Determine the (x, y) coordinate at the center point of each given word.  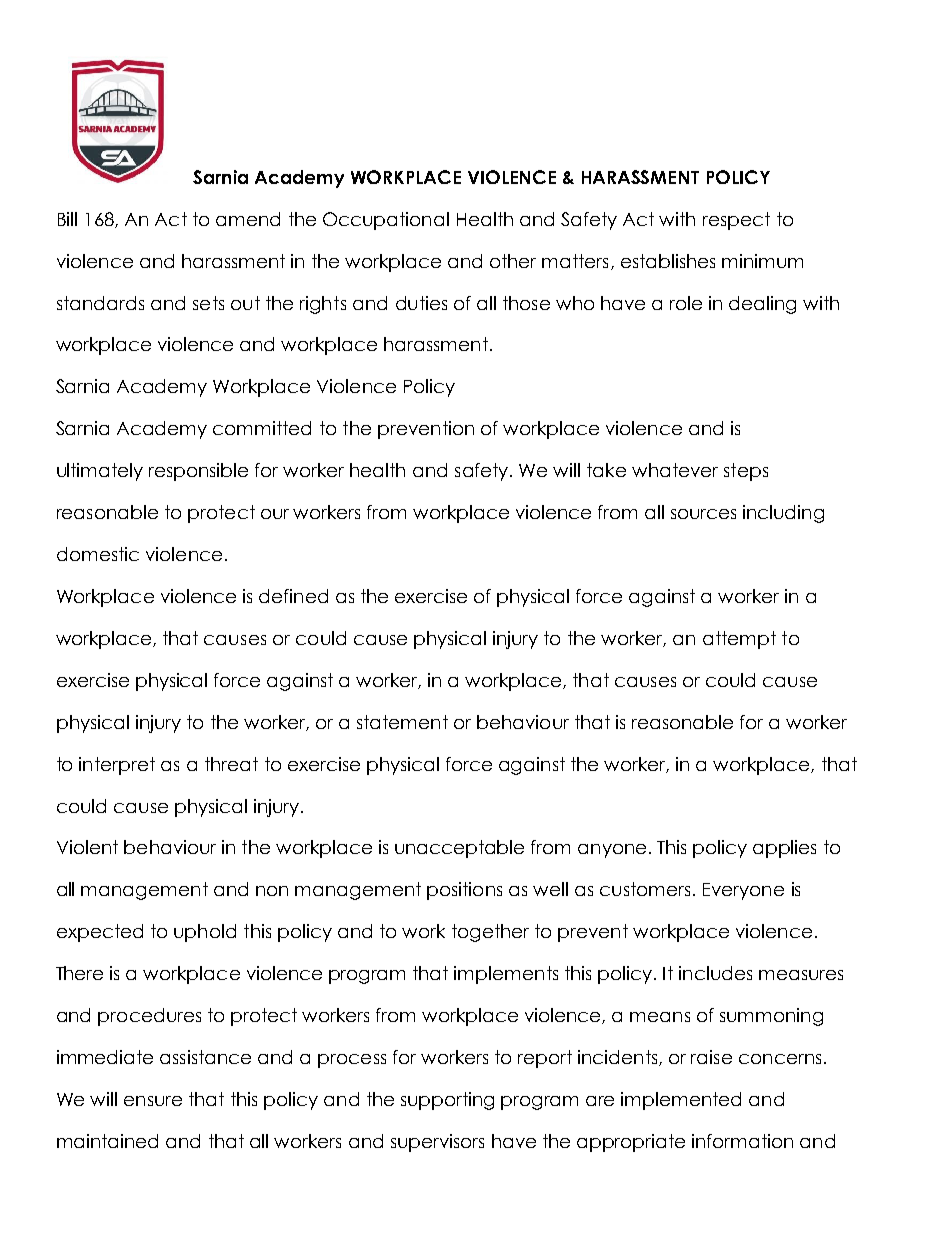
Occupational (386, 221)
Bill (67, 219)
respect (736, 221)
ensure (153, 1101)
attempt (739, 640)
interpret (117, 766)
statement (402, 722)
